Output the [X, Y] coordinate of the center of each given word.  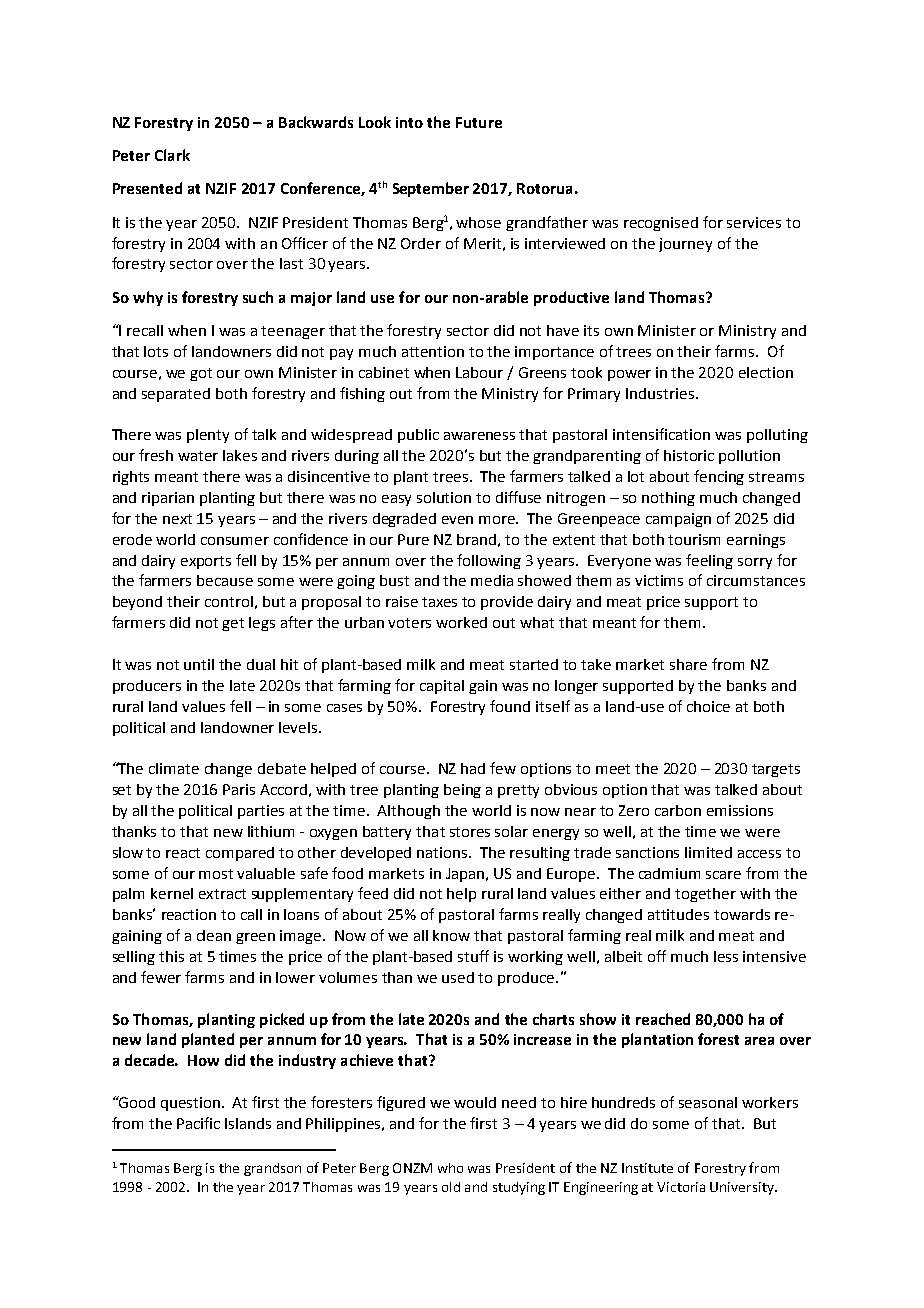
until [199, 664]
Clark [172, 155]
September [431, 189]
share [688, 664]
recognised [661, 224]
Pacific [198, 1123]
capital [442, 687]
